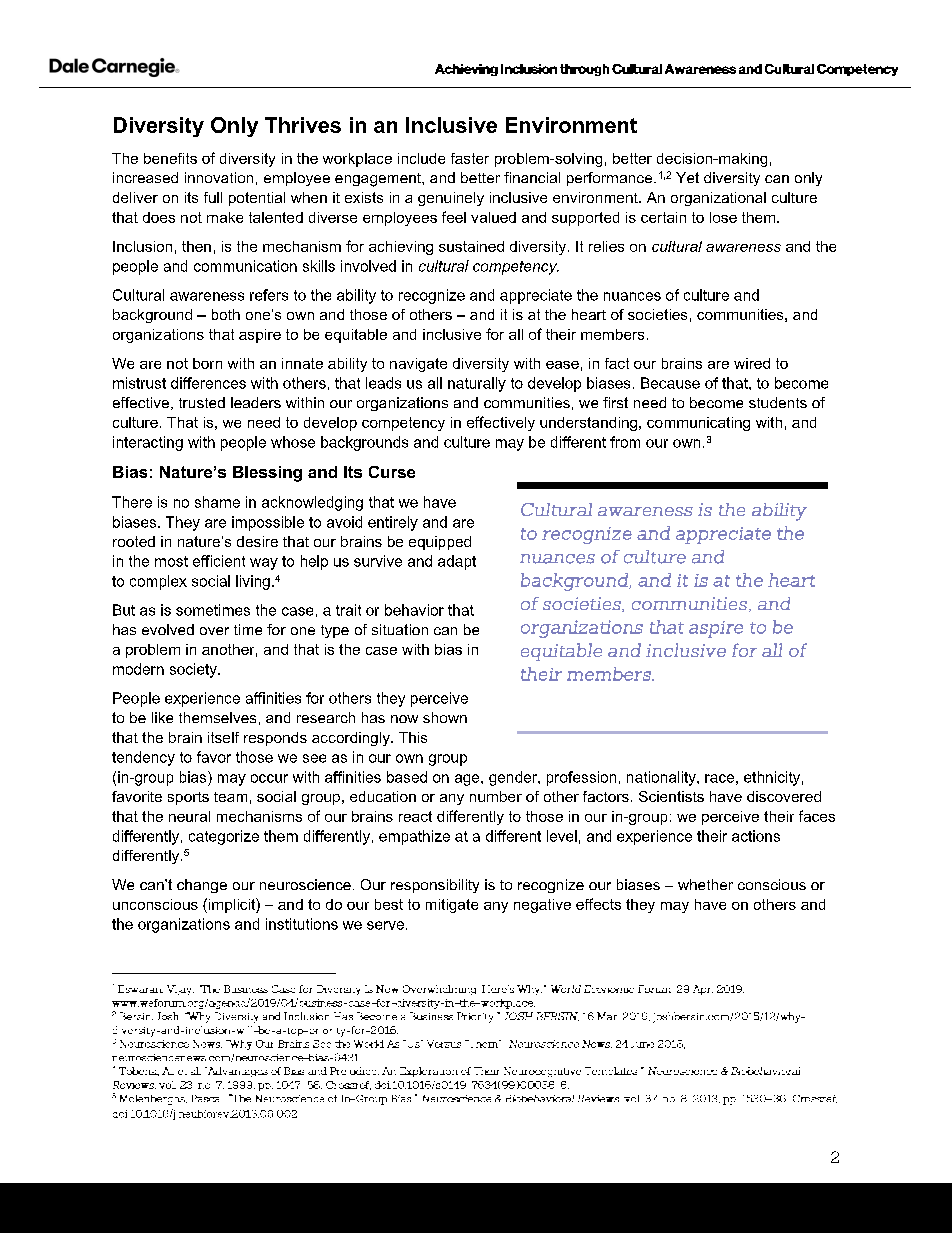  What do you see at coordinates (202, 886) in the screenshot?
I see `change` at bounding box center [202, 886].
